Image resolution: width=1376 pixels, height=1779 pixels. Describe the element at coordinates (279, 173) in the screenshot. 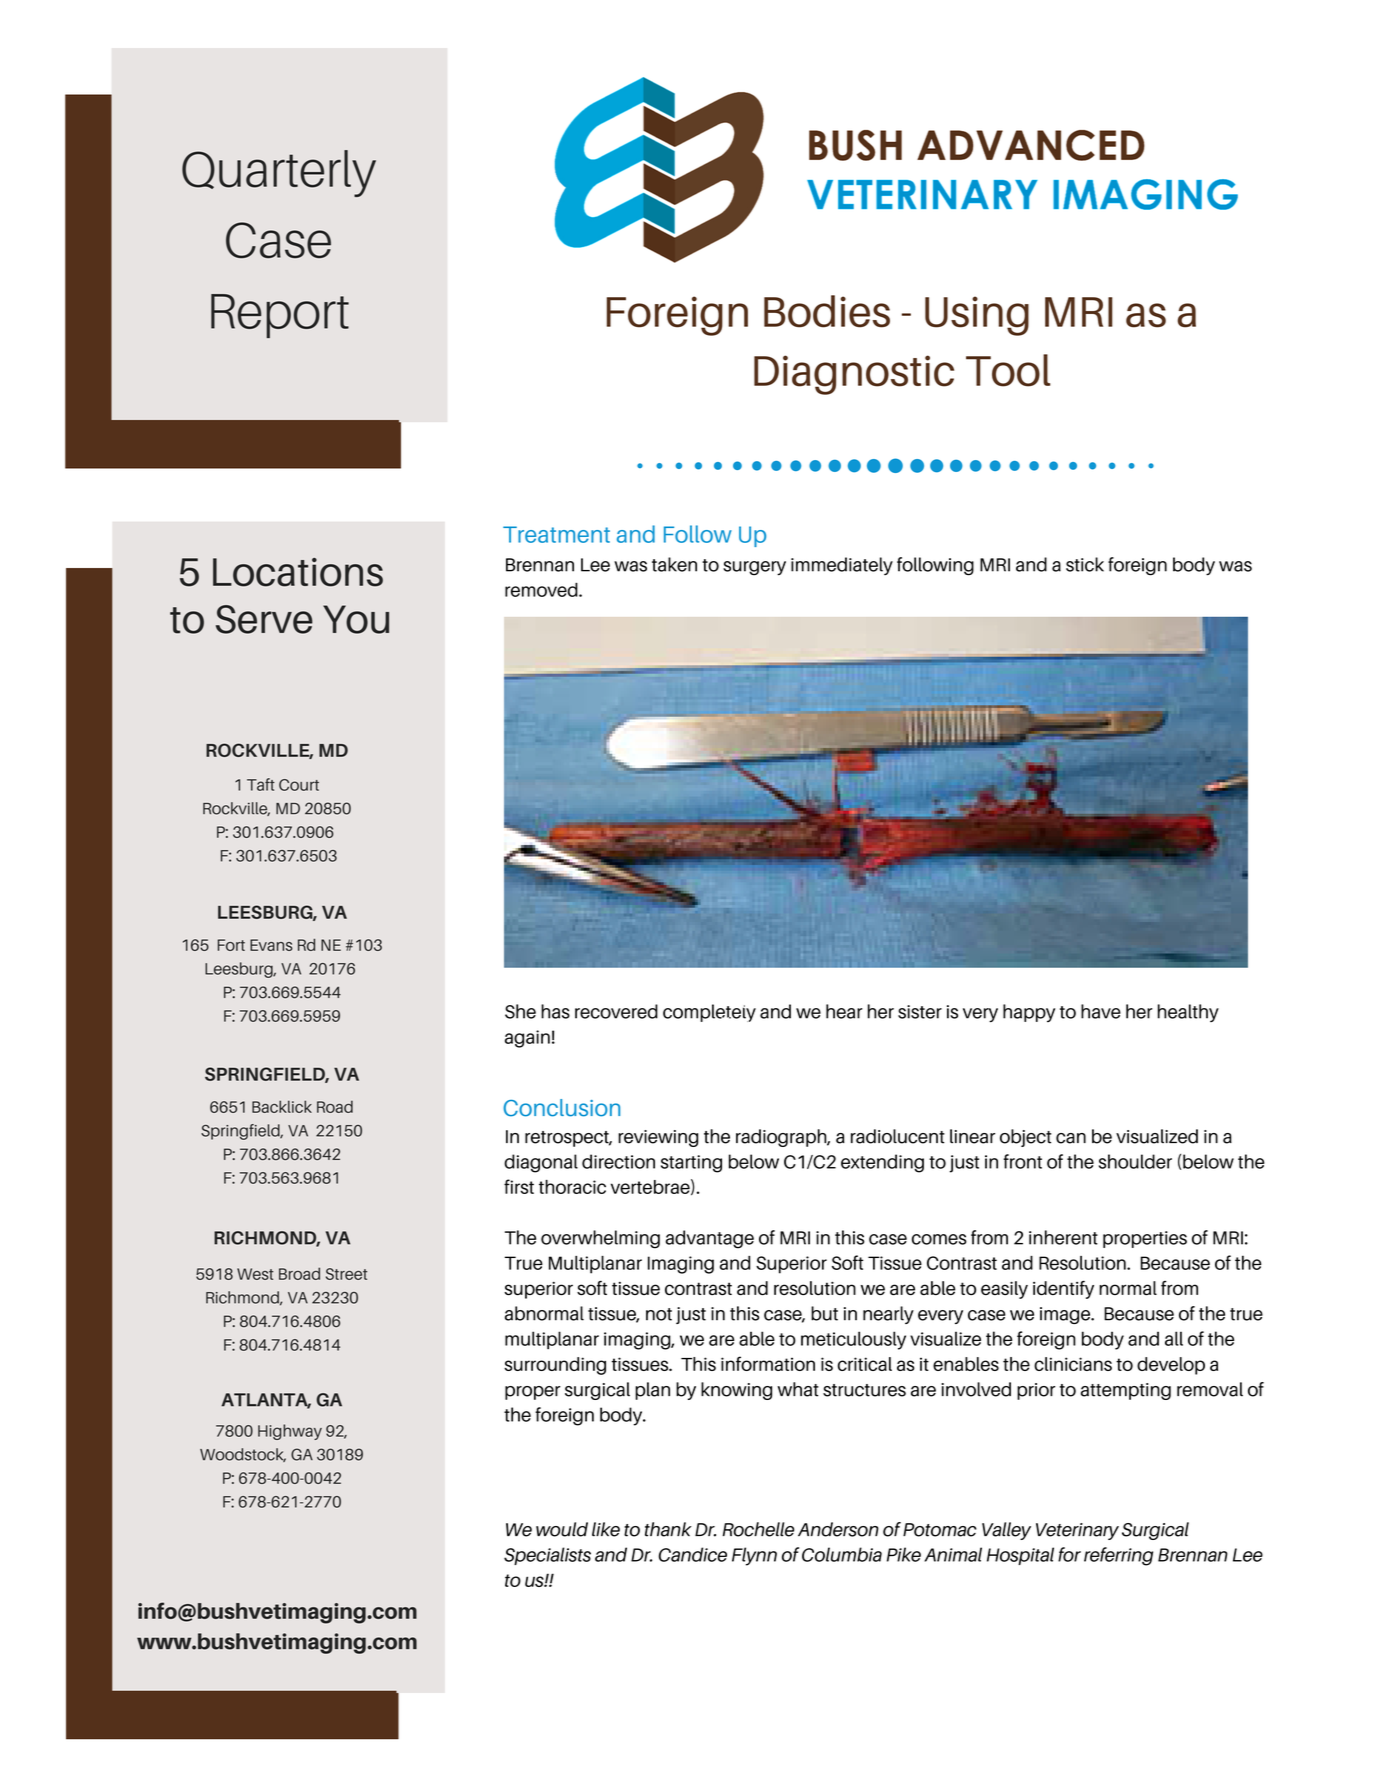

I see `Quarterly` at that location.
